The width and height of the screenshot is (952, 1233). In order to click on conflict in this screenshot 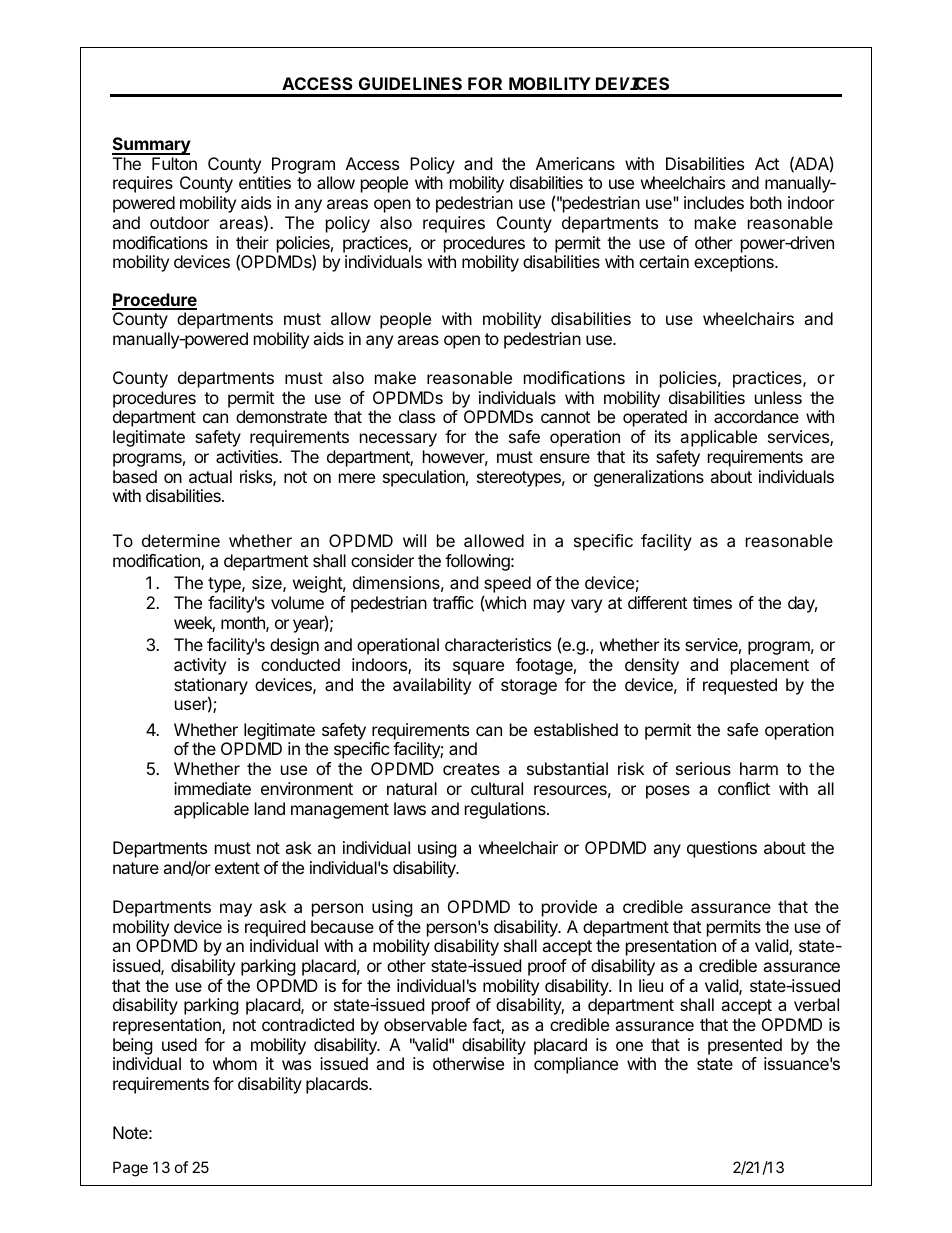, I will do `click(744, 788)`.
